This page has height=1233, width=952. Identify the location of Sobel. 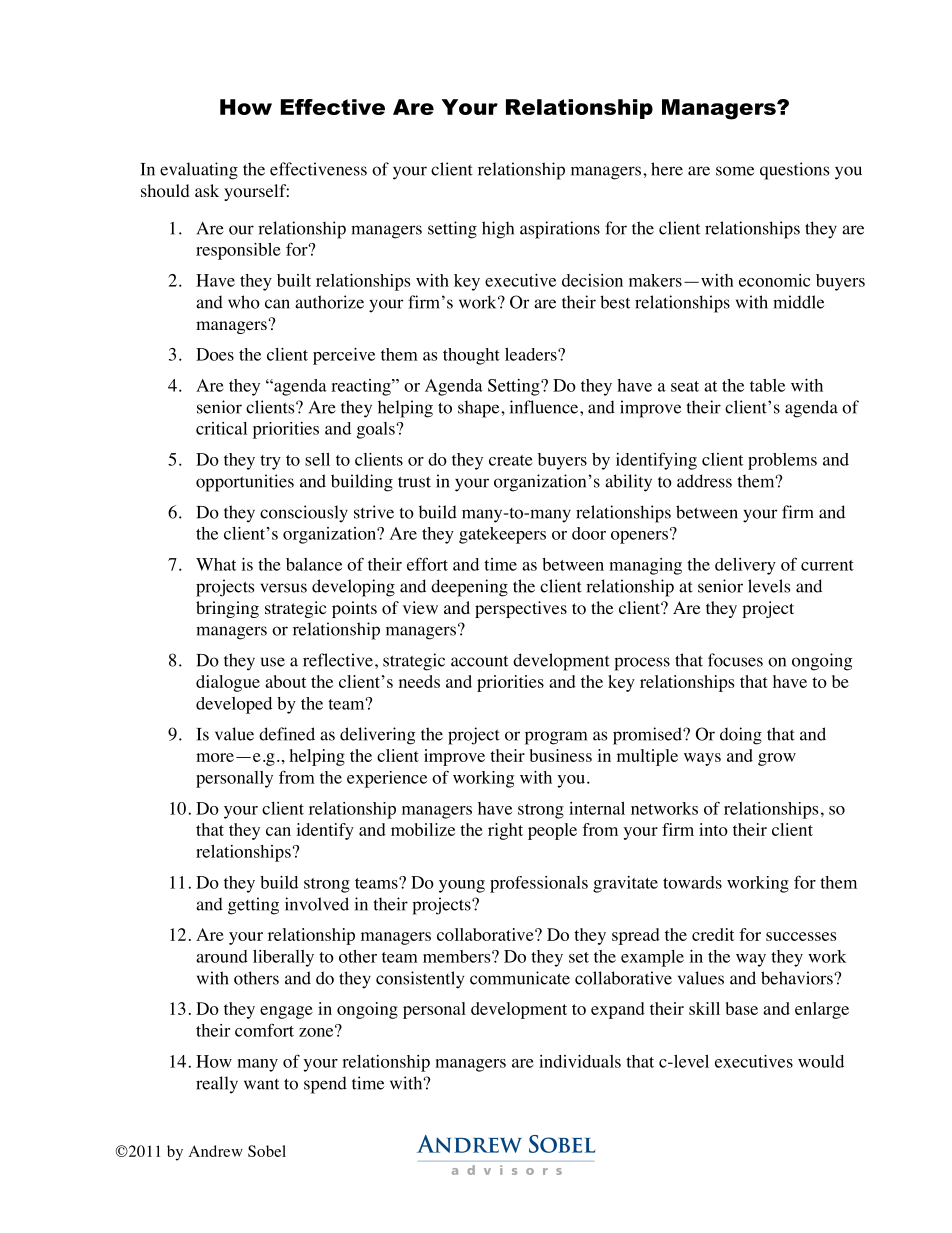
(267, 1151).
